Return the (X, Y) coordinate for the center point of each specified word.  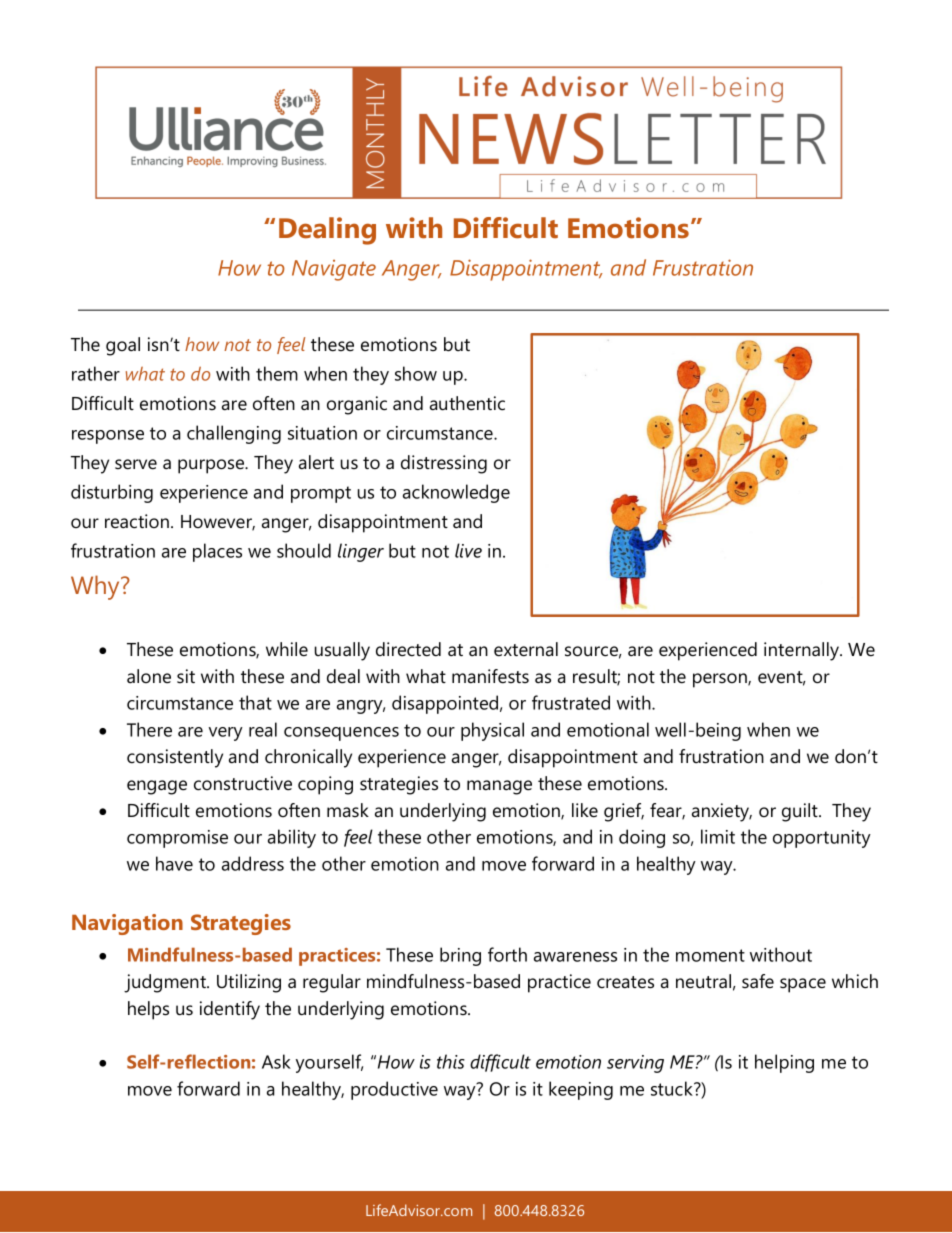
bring (460, 956)
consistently (175, 758)
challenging (234, 434)
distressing (444, 464)
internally (803, 651)
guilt (801, 812)
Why (96, 587)
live (468, 550)
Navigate (334, 270)
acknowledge (456, 493)
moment (710, 955)
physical (492, 731)
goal (123, 346)
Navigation (127, 924)
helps (148, 1010)
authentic (467, 403)
